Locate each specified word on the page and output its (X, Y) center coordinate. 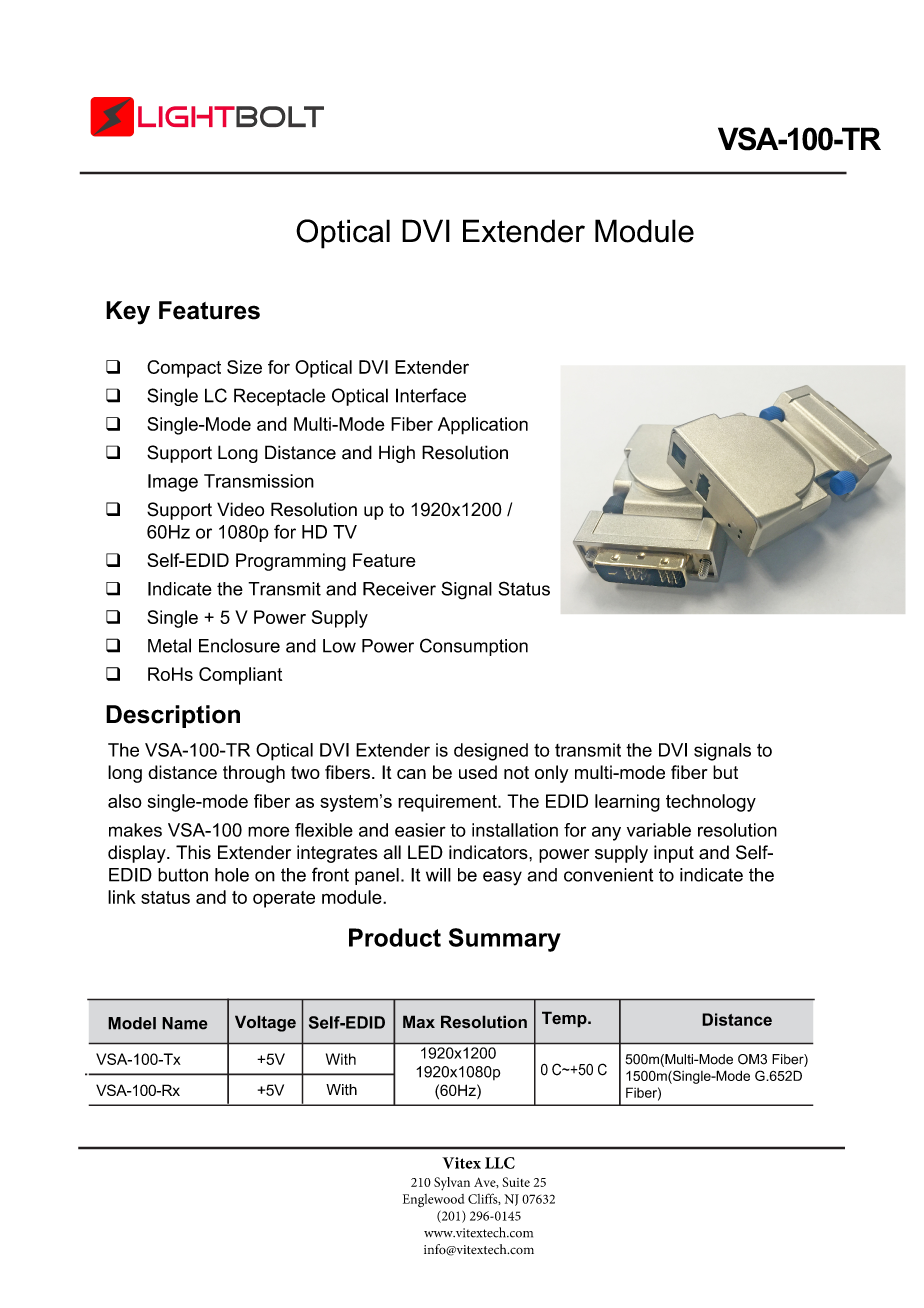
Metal (169, 645)
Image (173, 483)
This (193, 852)
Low (339, 646)
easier (420, 830)
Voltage (265, 1023)
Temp (565, 1019)
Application (483, 426)
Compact (184, 369)
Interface (431, 395)
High (397, 454)
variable (659, 830)
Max (419, 1022)
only (551, 774)
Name (185, 1023)
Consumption (474, 647)
